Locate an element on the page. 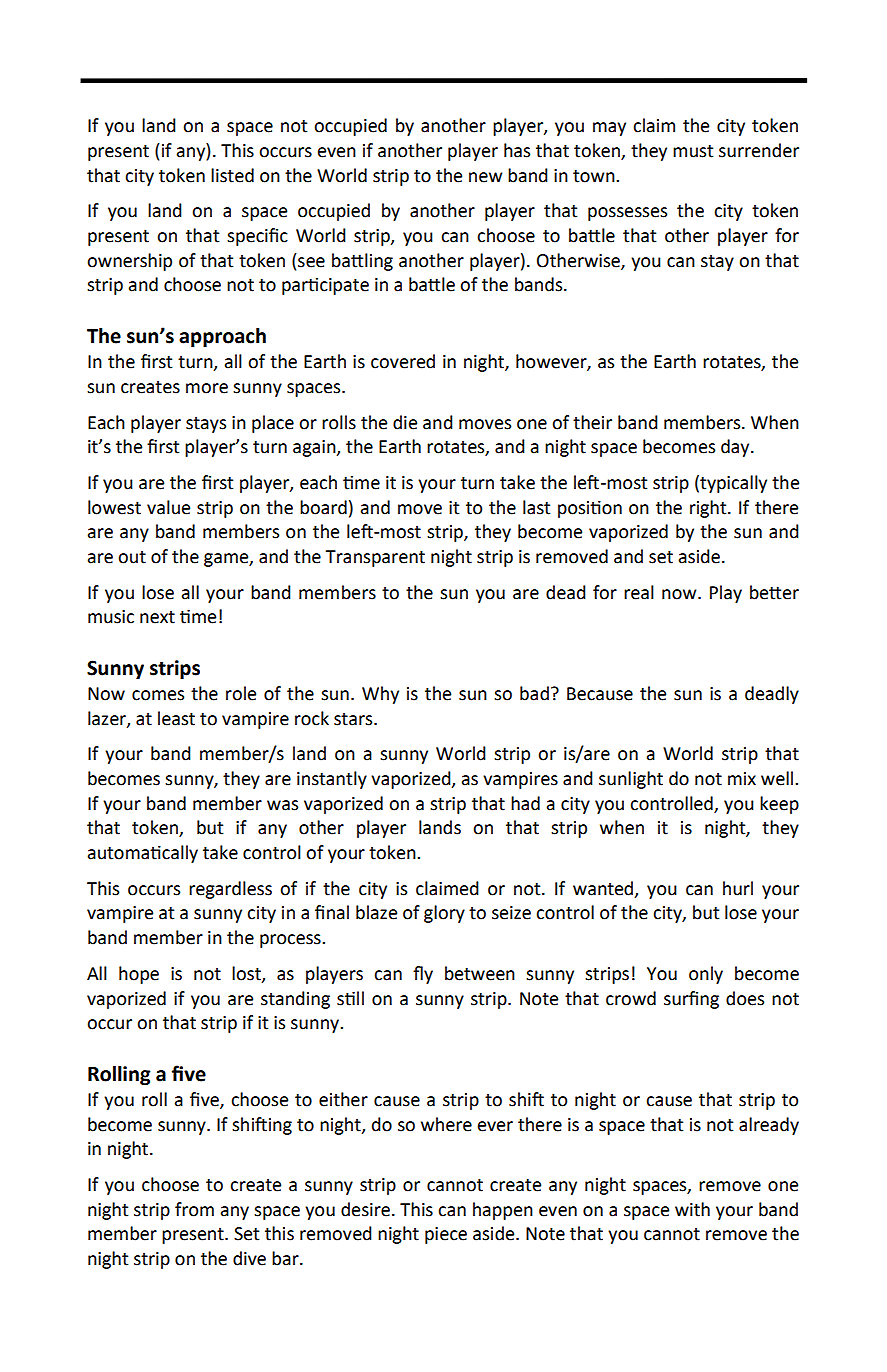  hope is located at coordinates (139, 975).
